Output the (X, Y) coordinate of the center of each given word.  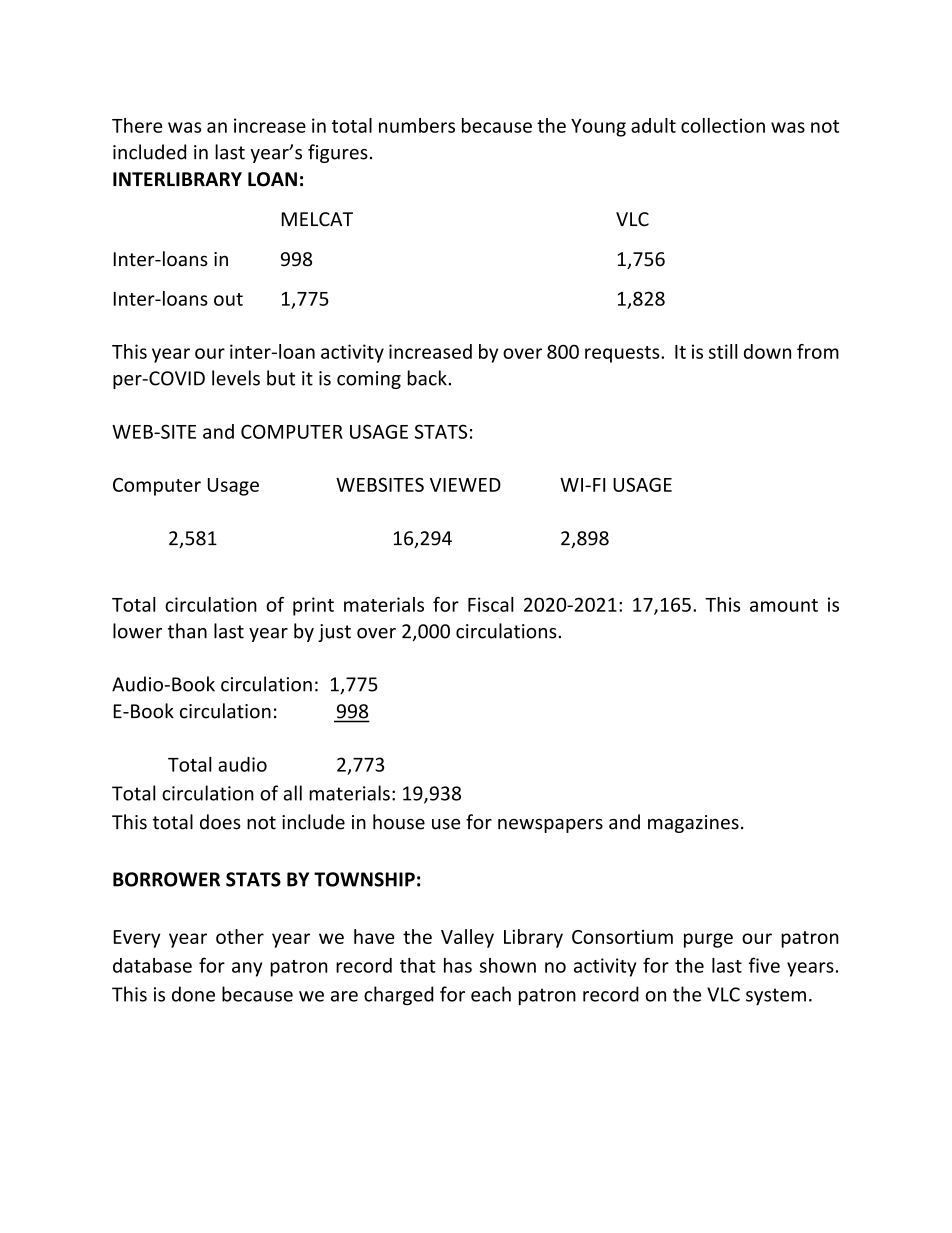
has (458, 965)
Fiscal (491, 604)
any (247, 969)
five (764, 965)
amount (784, 605)
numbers (417, 125)
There (137, 125)
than (187, 631)
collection (723, 125)
